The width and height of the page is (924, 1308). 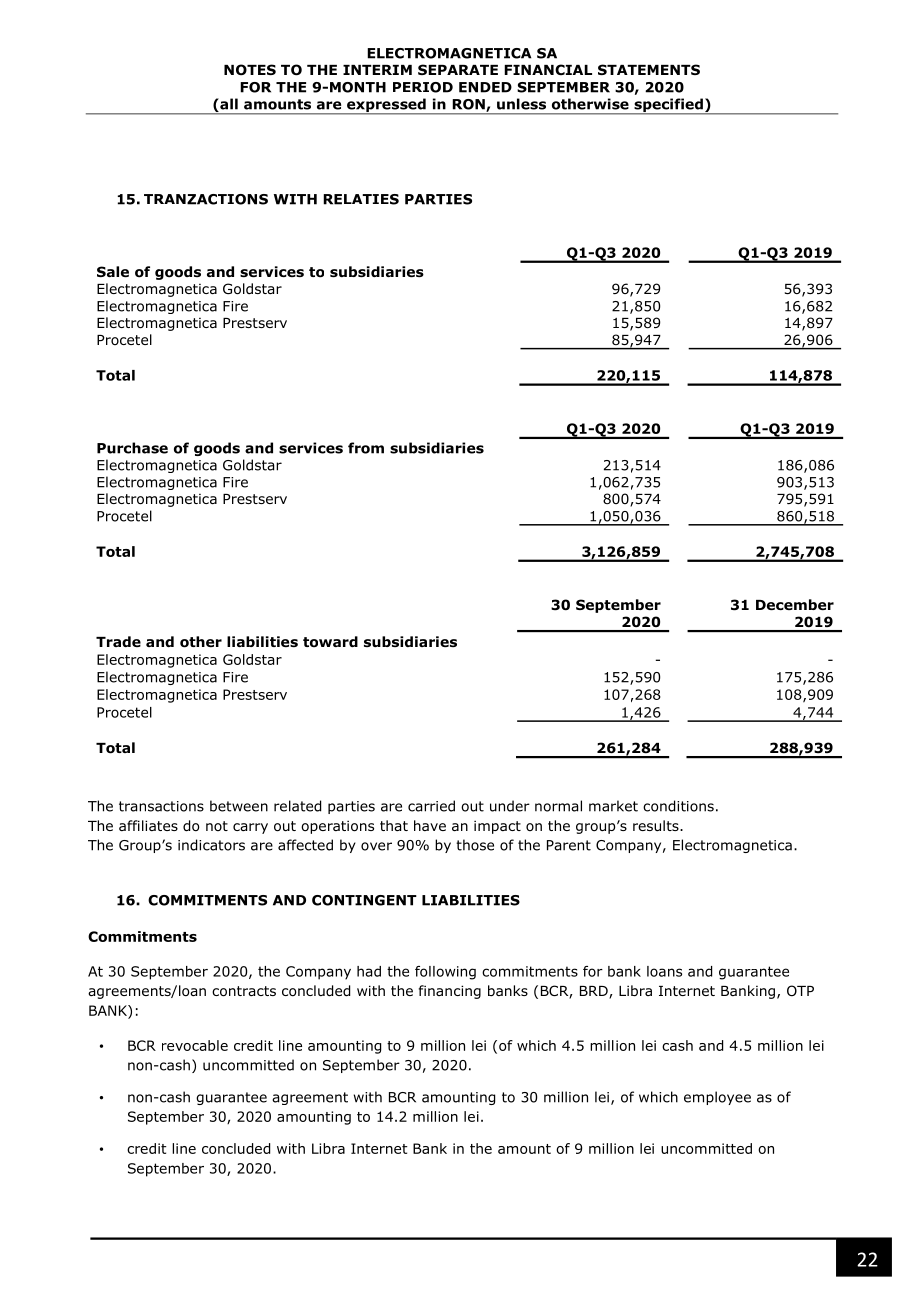 What do you see at coordinates (450, 992) in the page?
I see `financing` at bounding box center [450, 992].
